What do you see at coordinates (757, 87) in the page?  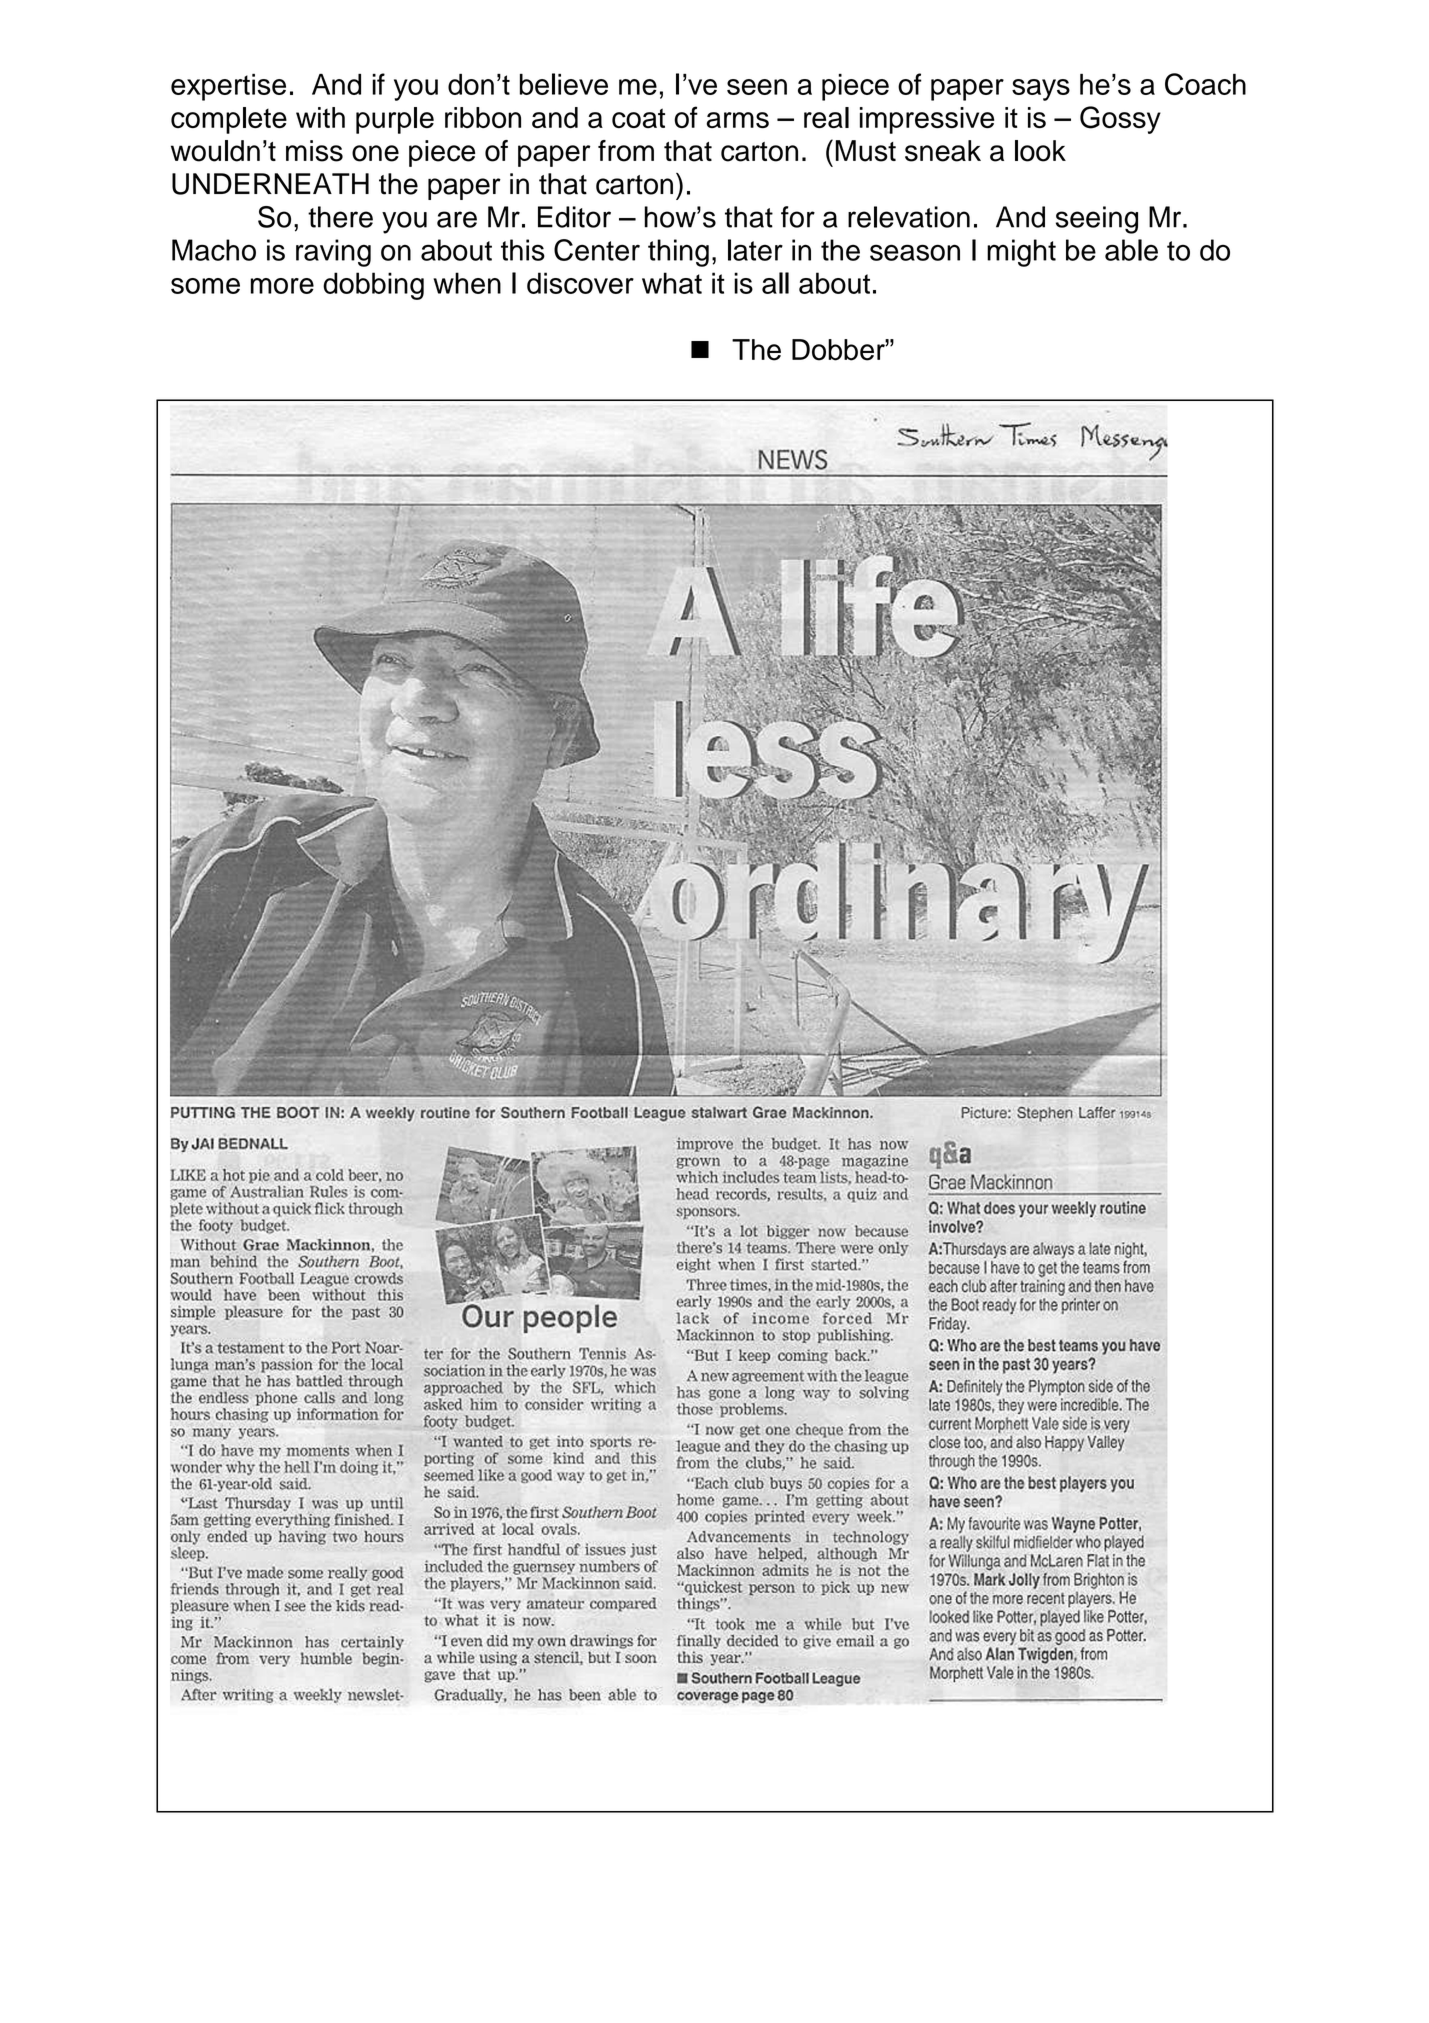 I see `seen` at bounding box center [757, 87].
